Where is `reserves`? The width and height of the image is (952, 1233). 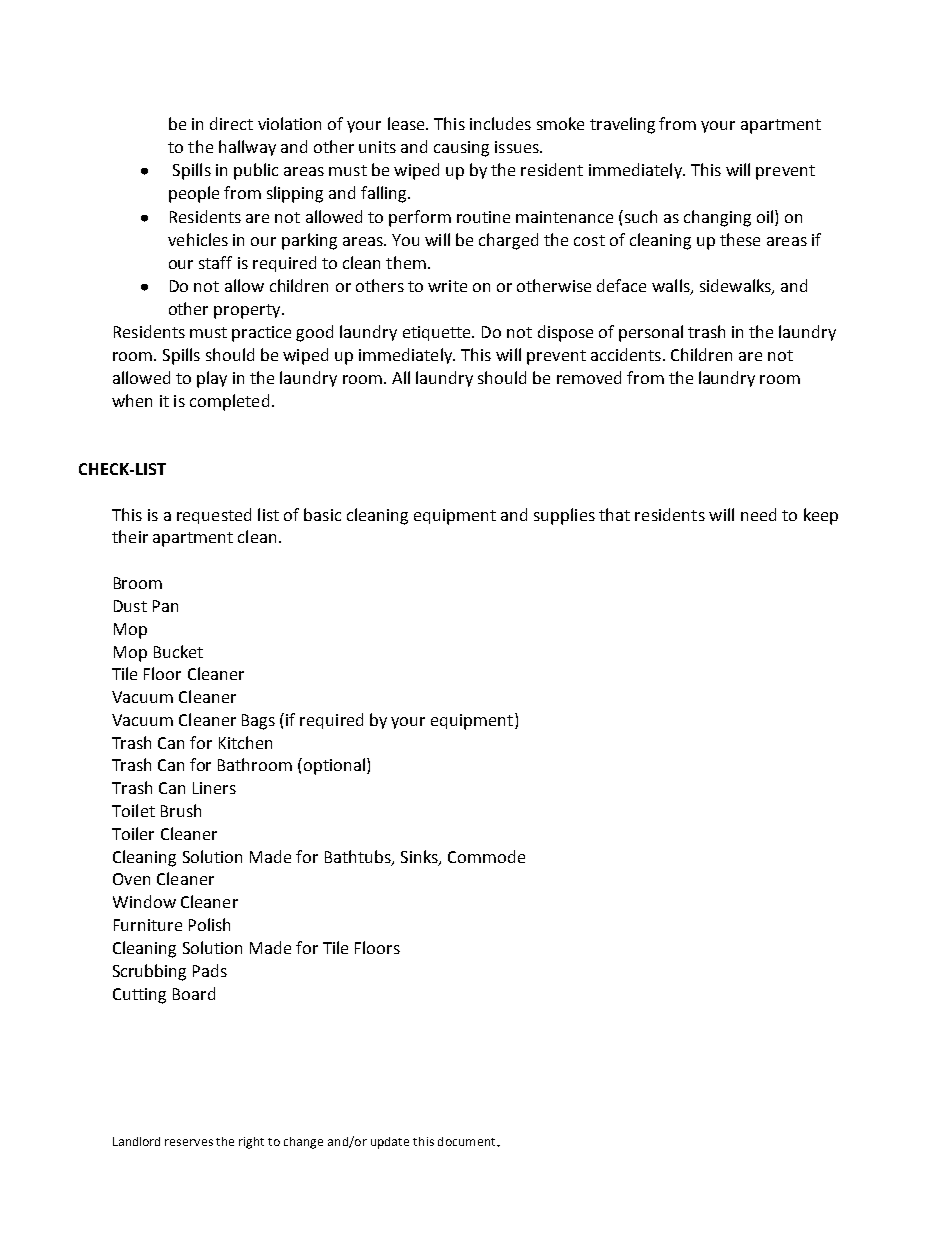 reserves is located at coordinates (189, 1142).
